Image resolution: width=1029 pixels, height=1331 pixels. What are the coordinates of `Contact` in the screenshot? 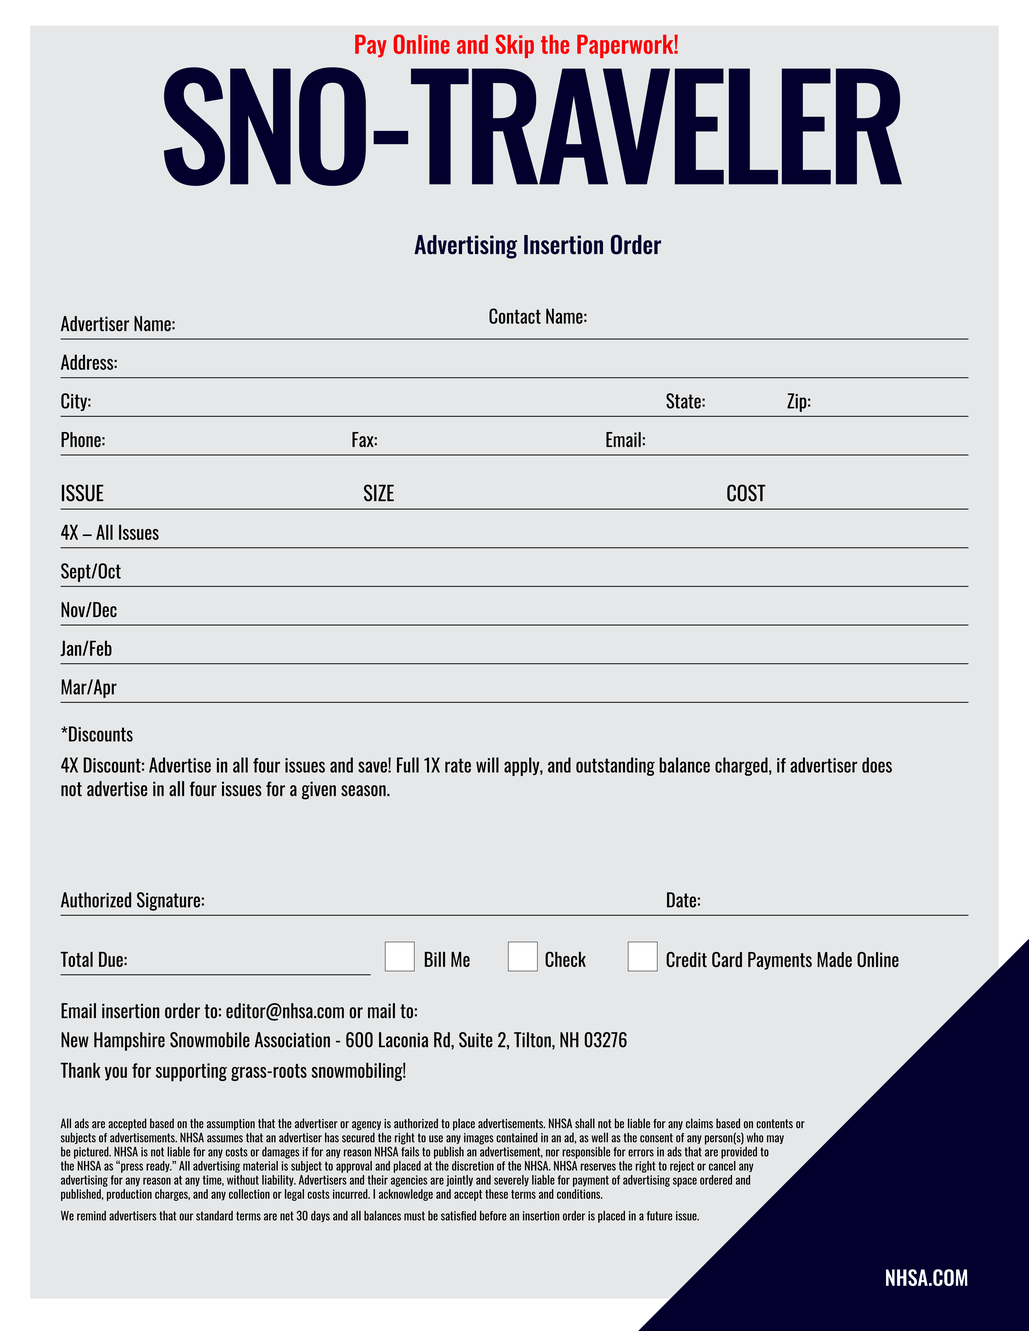 It's located at (515, 316).
